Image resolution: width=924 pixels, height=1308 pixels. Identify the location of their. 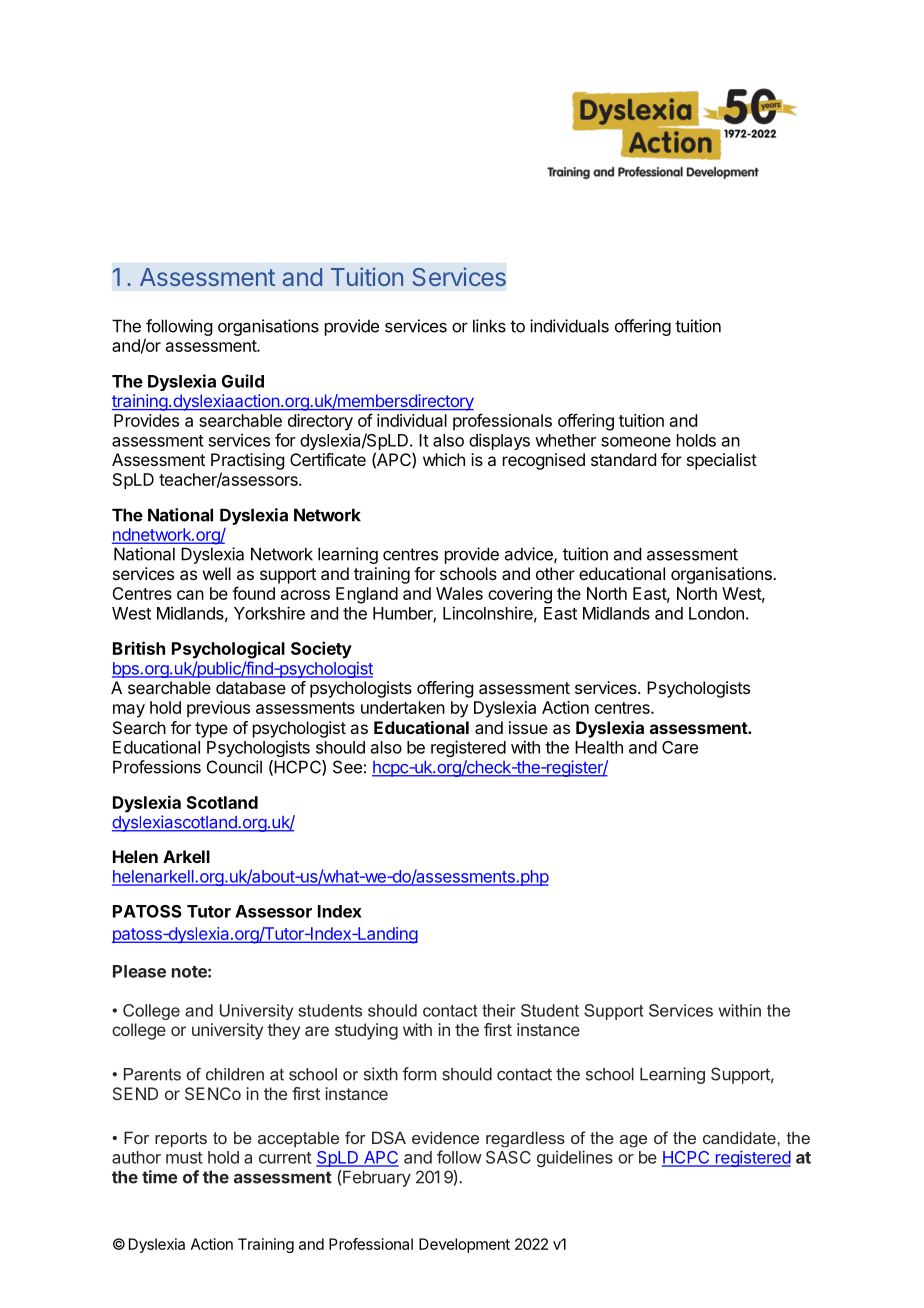
(498, 1010).
